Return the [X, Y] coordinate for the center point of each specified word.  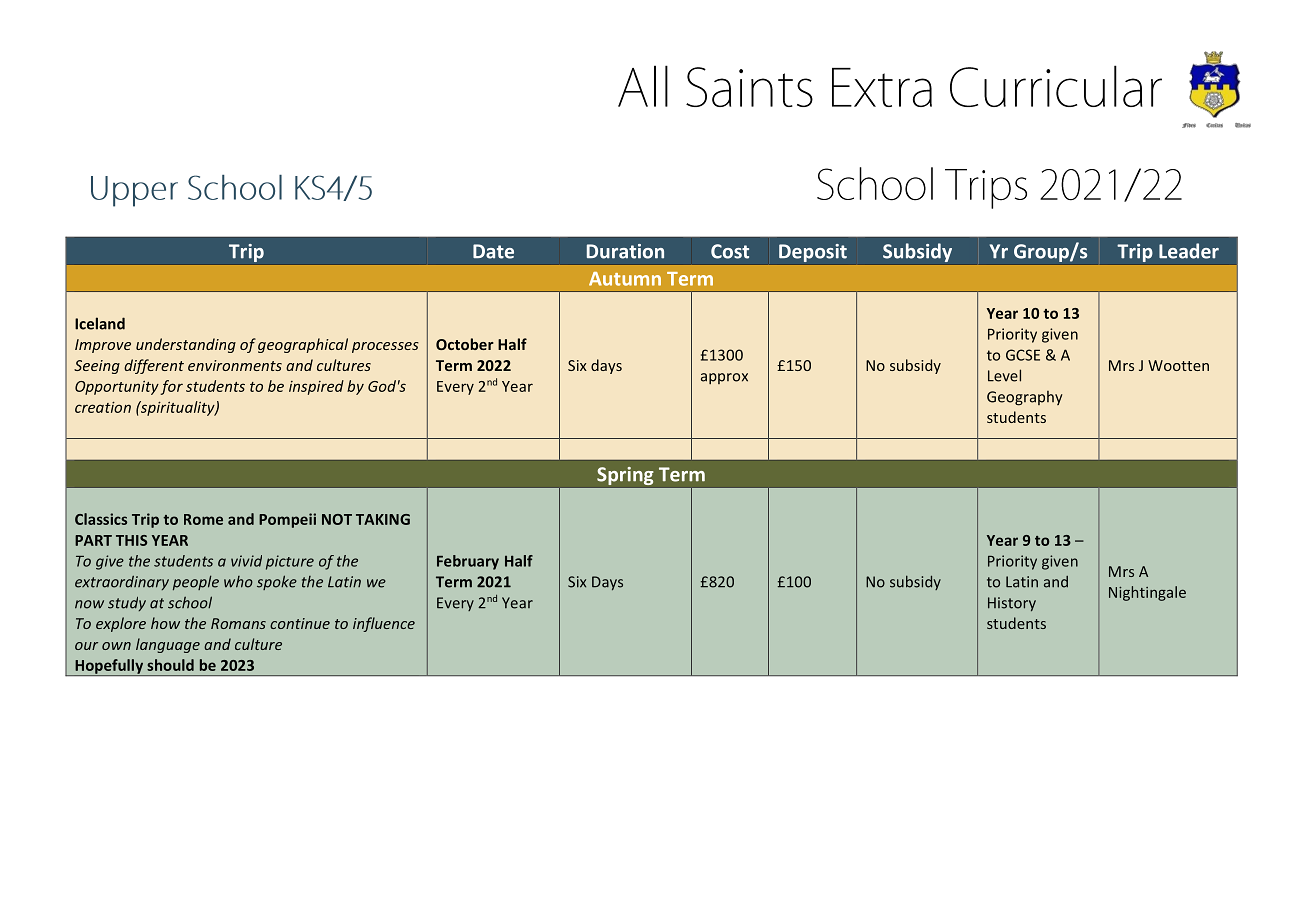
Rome [203, 519]
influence [384, 624]
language [168, 645]
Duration [625, 251]
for [171, 387]
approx [724, 378]
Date [493, 251]
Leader [1189, 251]
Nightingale [1147, 593]
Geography [1025, 398]
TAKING [383, 519]
